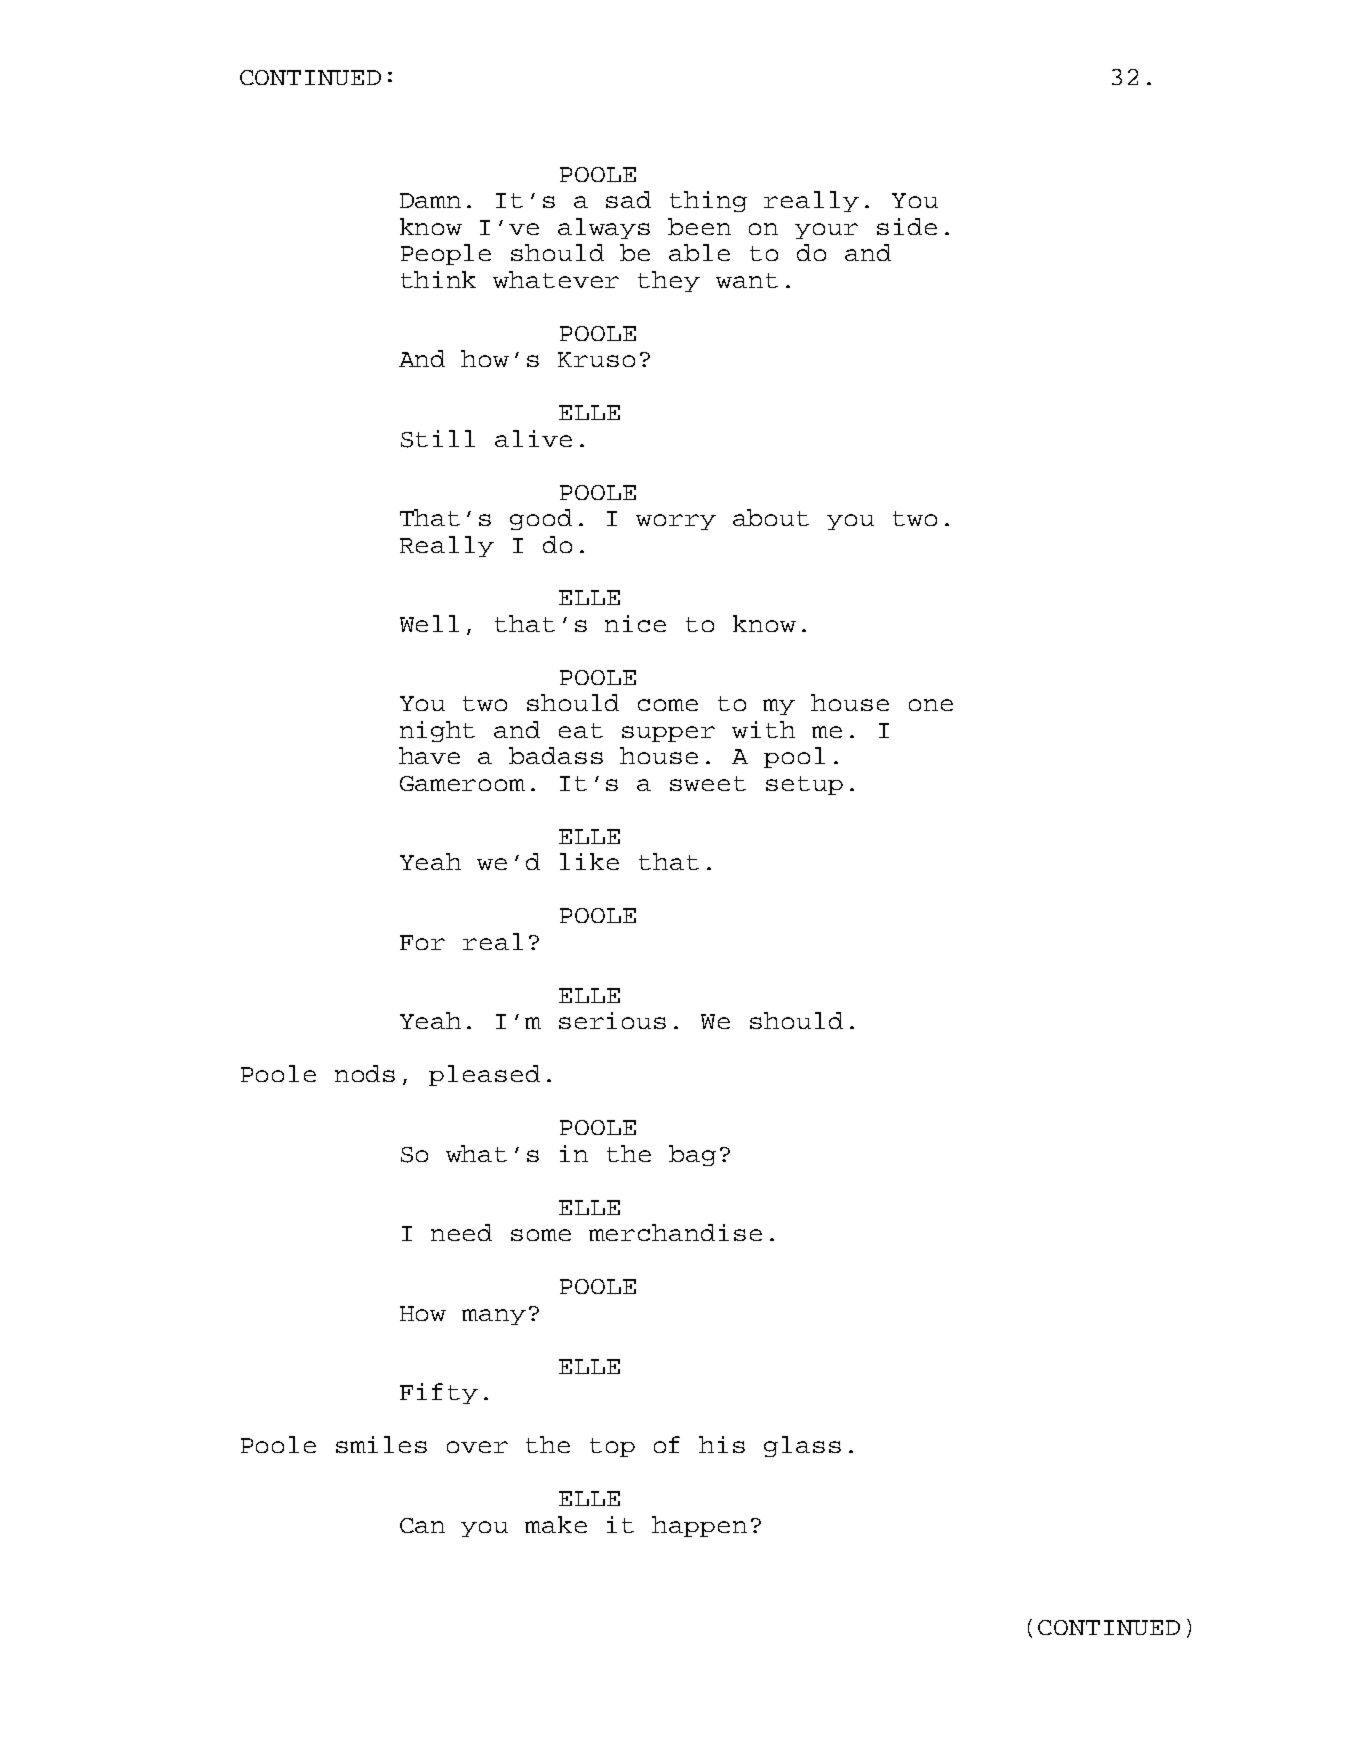 This page has height=1755, width=1356. What do you see at coordinates (612, 1447) in the page?
I see `top` at bounding box center [612, 1447].
